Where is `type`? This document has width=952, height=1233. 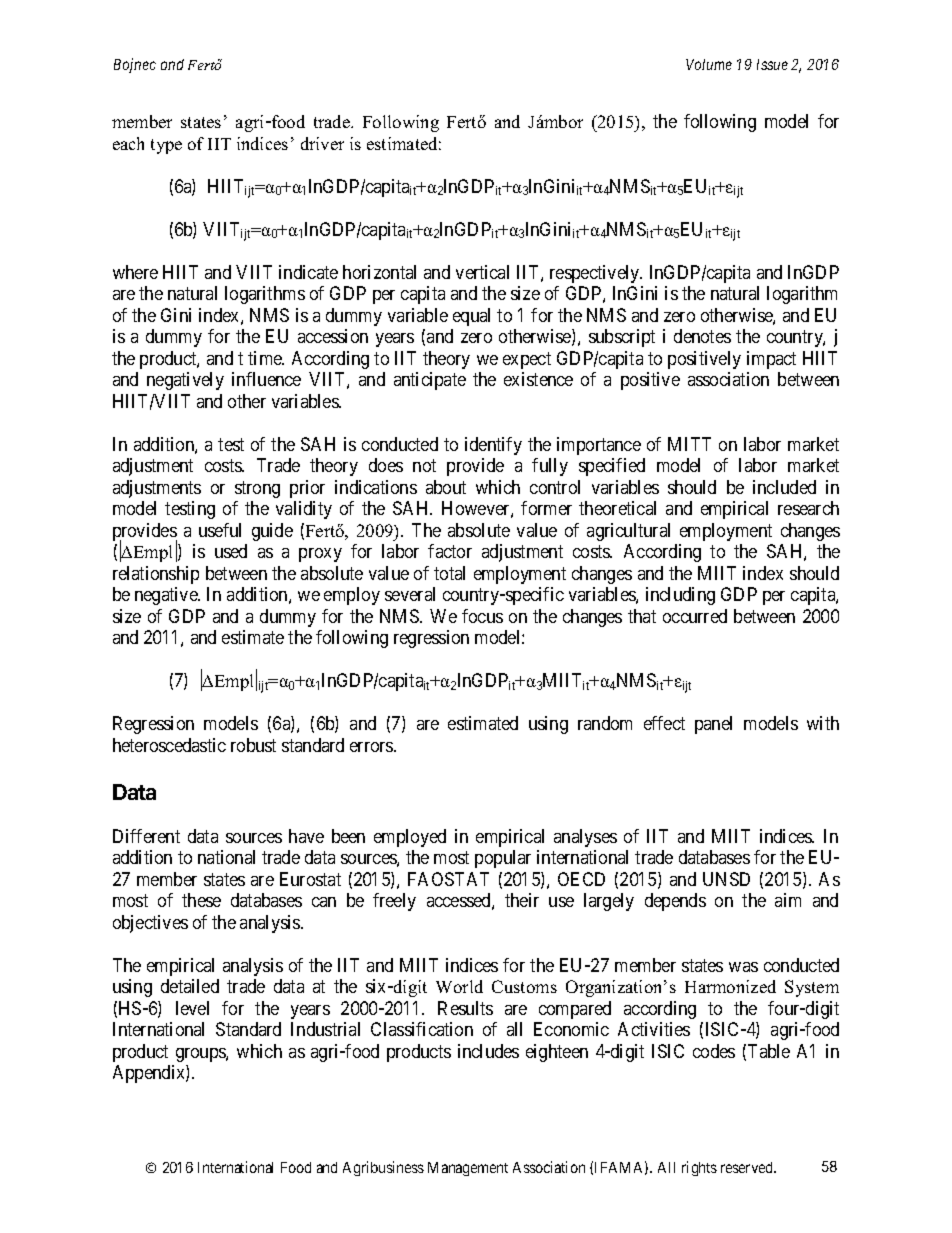 type is located at coordinates (166, 146).
